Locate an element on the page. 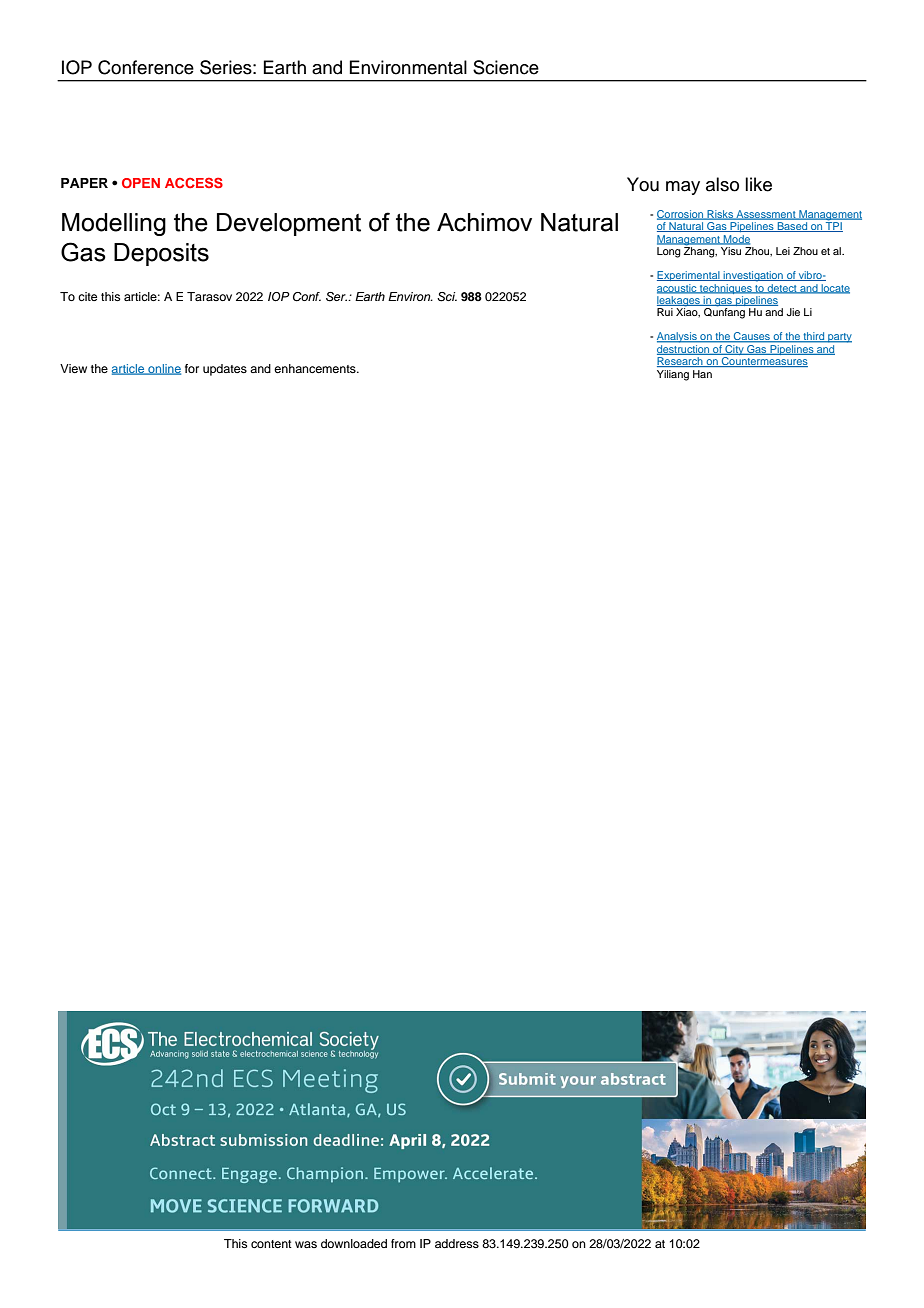 The image size is (924, 1308). address is located at coordinates (457, 1243).
